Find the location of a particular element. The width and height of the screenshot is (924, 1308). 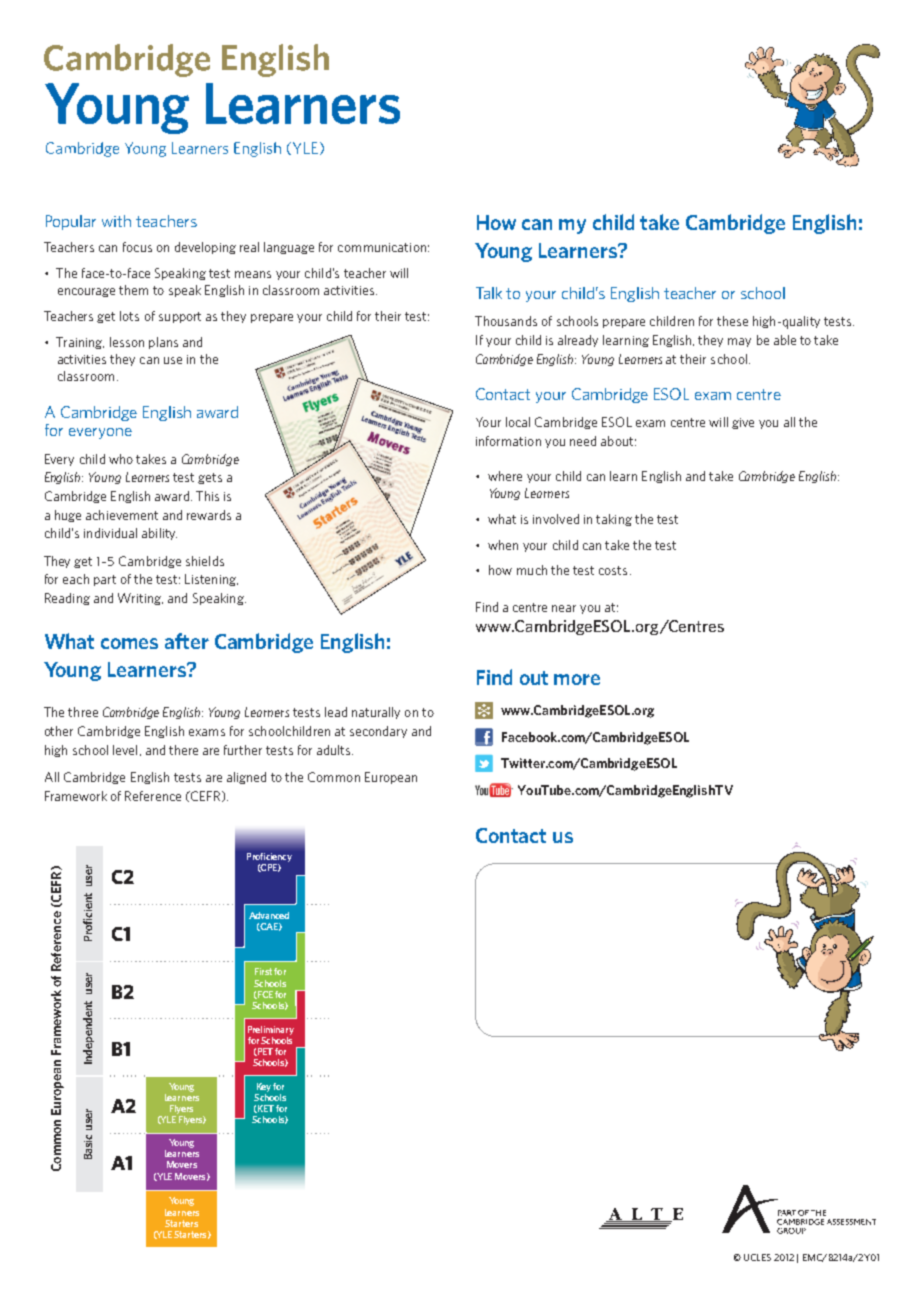

Proficiency is located at coordinates (269, 857).
